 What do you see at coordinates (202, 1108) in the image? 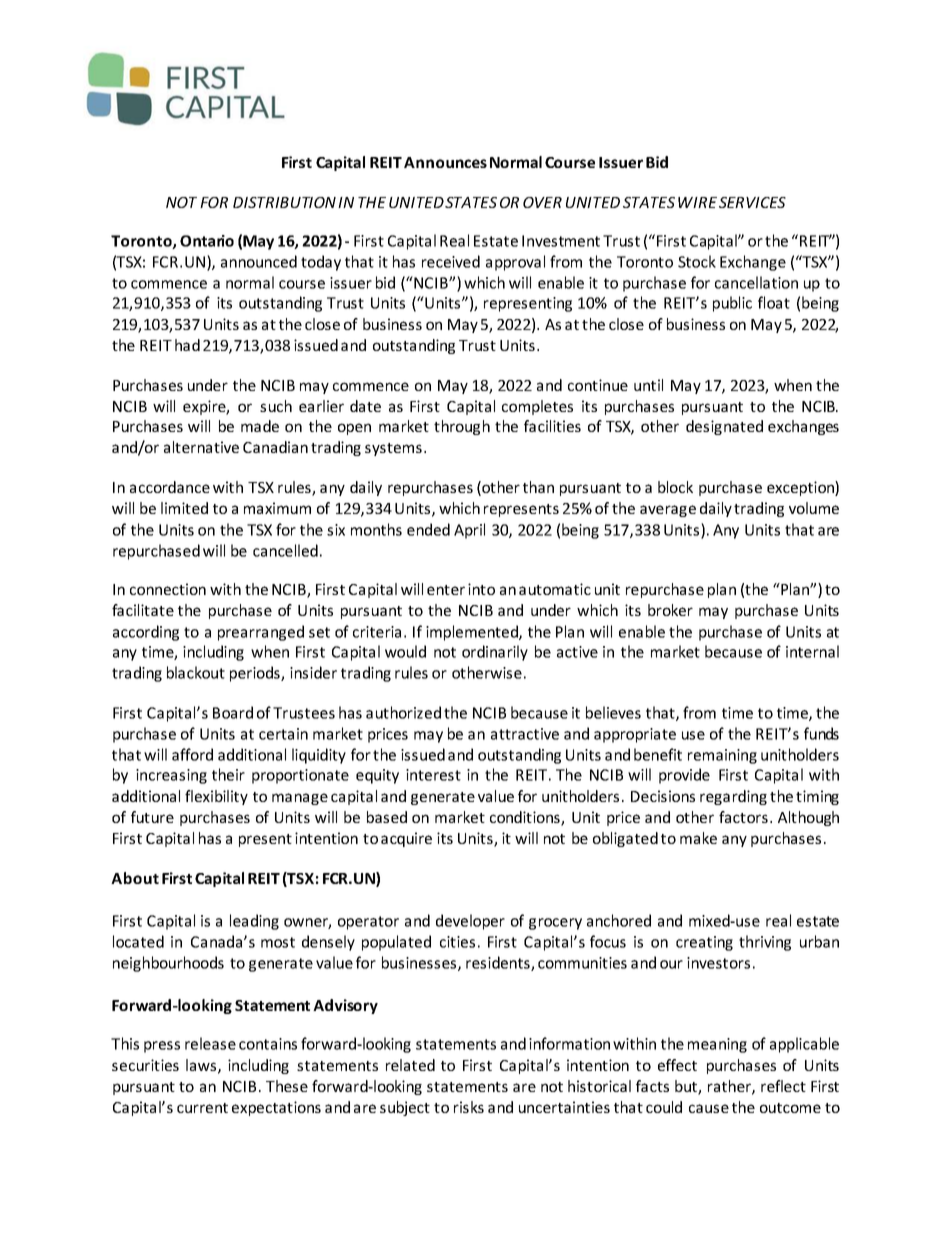
I see `current` at bounding box center [202, 1108].
